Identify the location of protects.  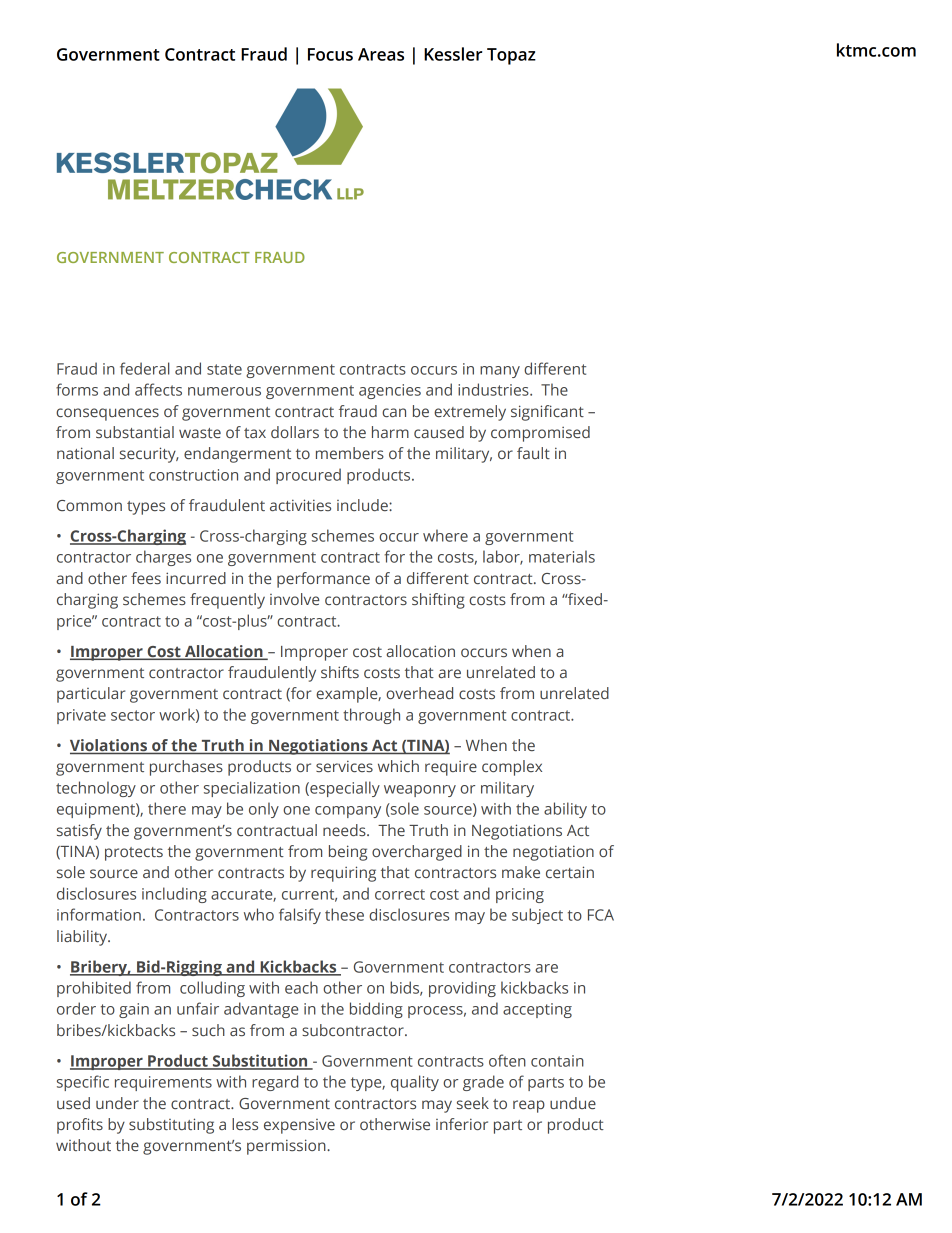
(134, 854).
